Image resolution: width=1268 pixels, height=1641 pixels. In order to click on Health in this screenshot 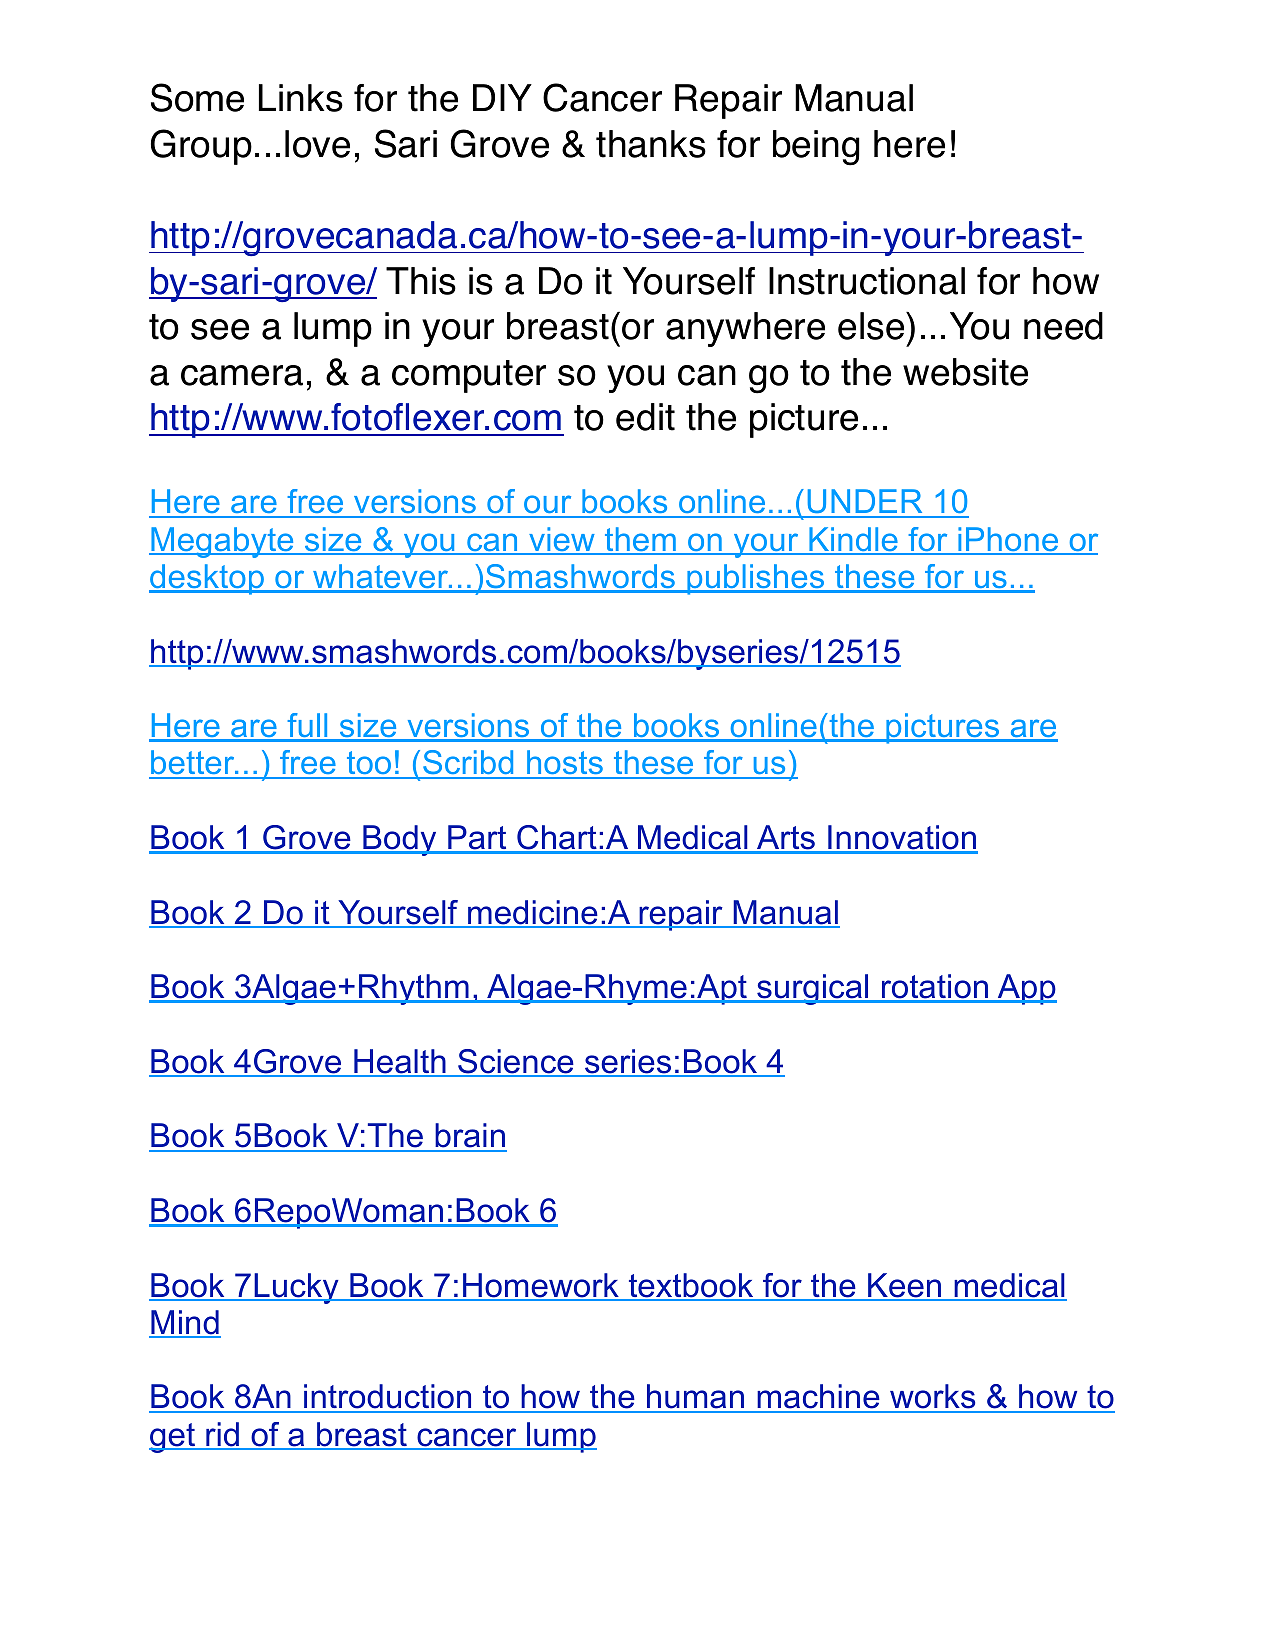, I will do `click(400, 1062)`.
